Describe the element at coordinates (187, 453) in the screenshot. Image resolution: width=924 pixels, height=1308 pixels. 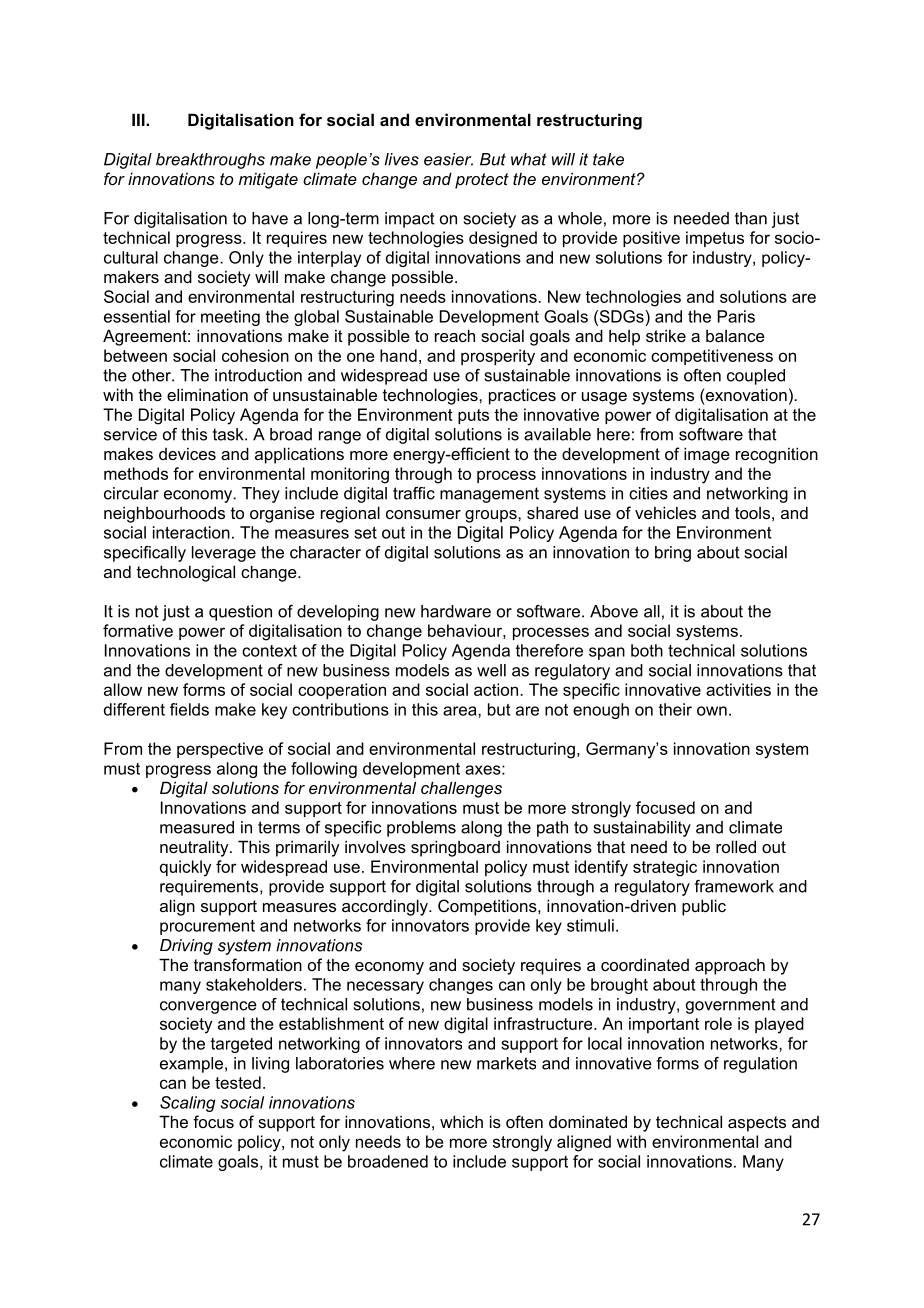
I see `devices` at that location.
